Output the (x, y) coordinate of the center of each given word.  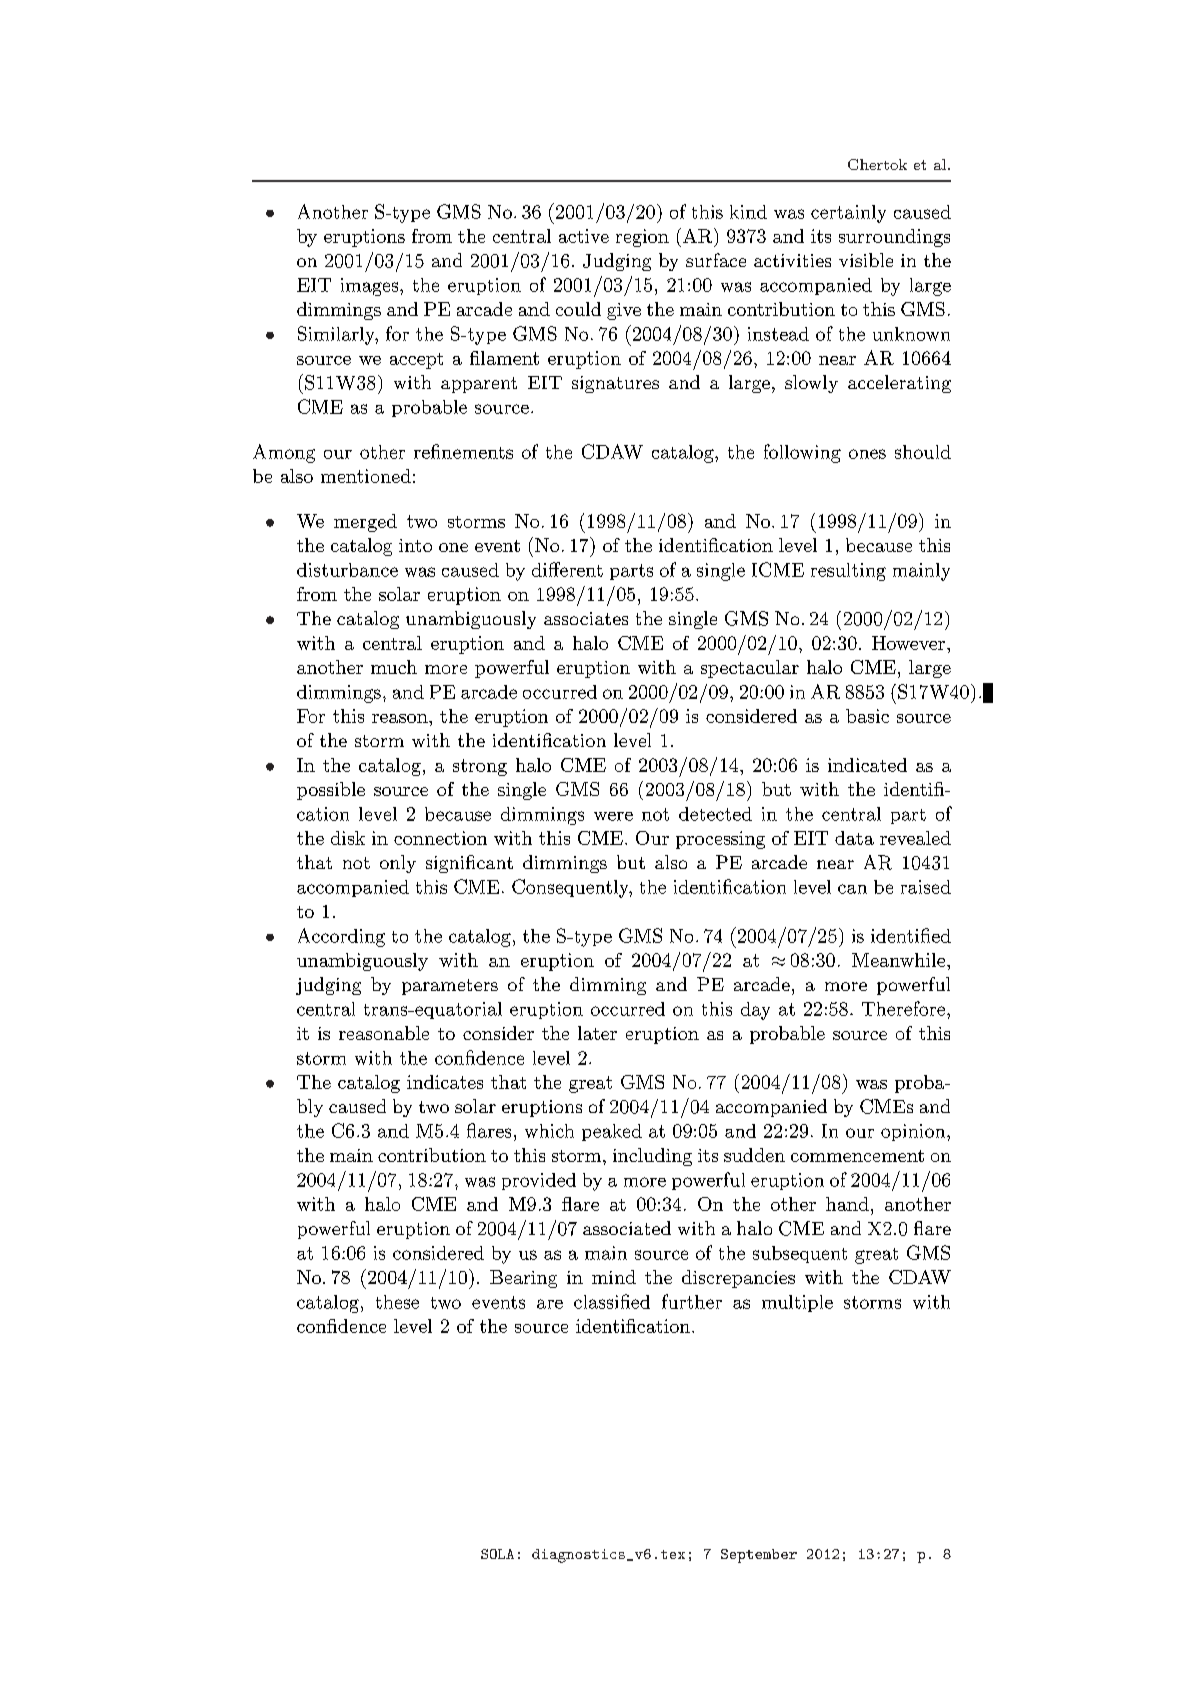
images (371, 287)
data (854, 838)
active (584, 236)
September (759, 1556)
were (613, 816)
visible (866, 260)
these (397, 1302)
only (398, 864)
